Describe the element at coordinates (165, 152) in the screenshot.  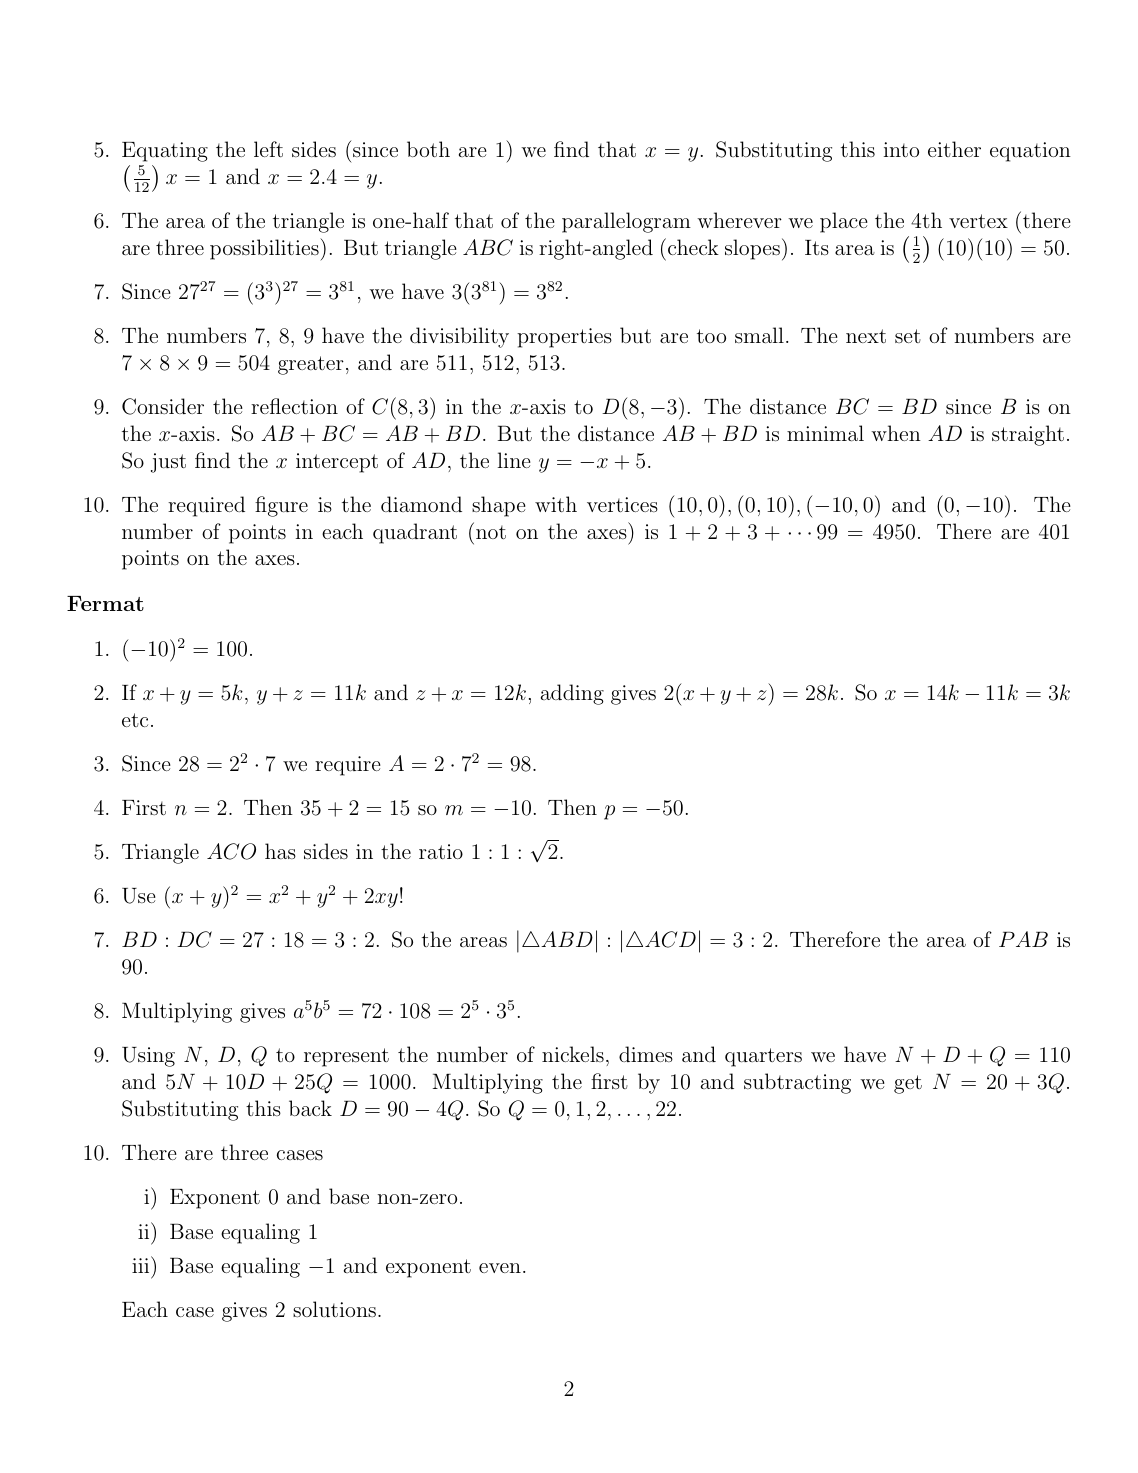
I see `Equating` at that location.
